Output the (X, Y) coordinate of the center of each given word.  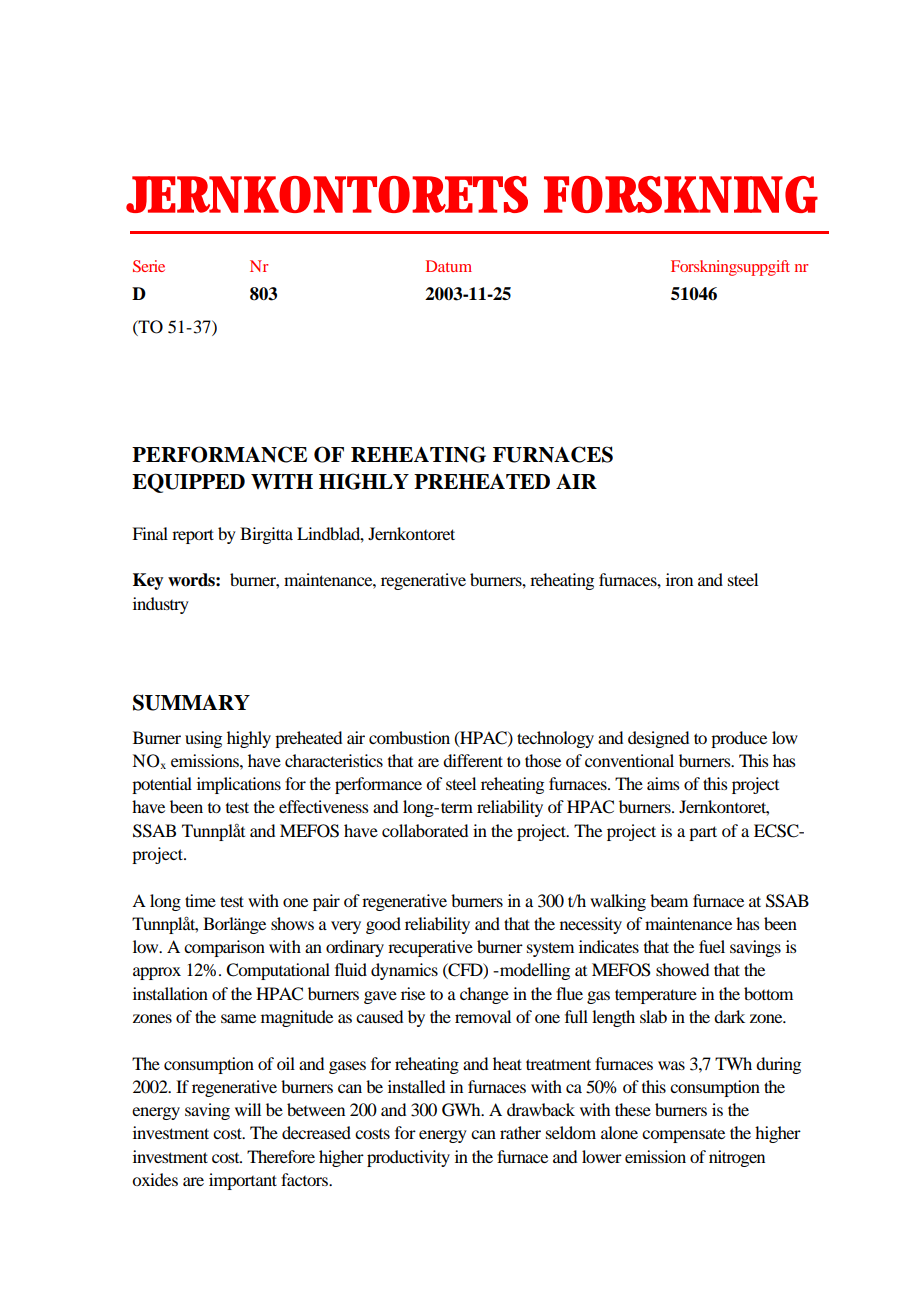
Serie (149, 266)
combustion (409, 737)
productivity (408, 1158)
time (200, 900)
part (703, 833)
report (193, 536)
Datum (449, 266)
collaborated (425, 830)
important (243, 1181)
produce (739, 739)
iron (679, 579)
